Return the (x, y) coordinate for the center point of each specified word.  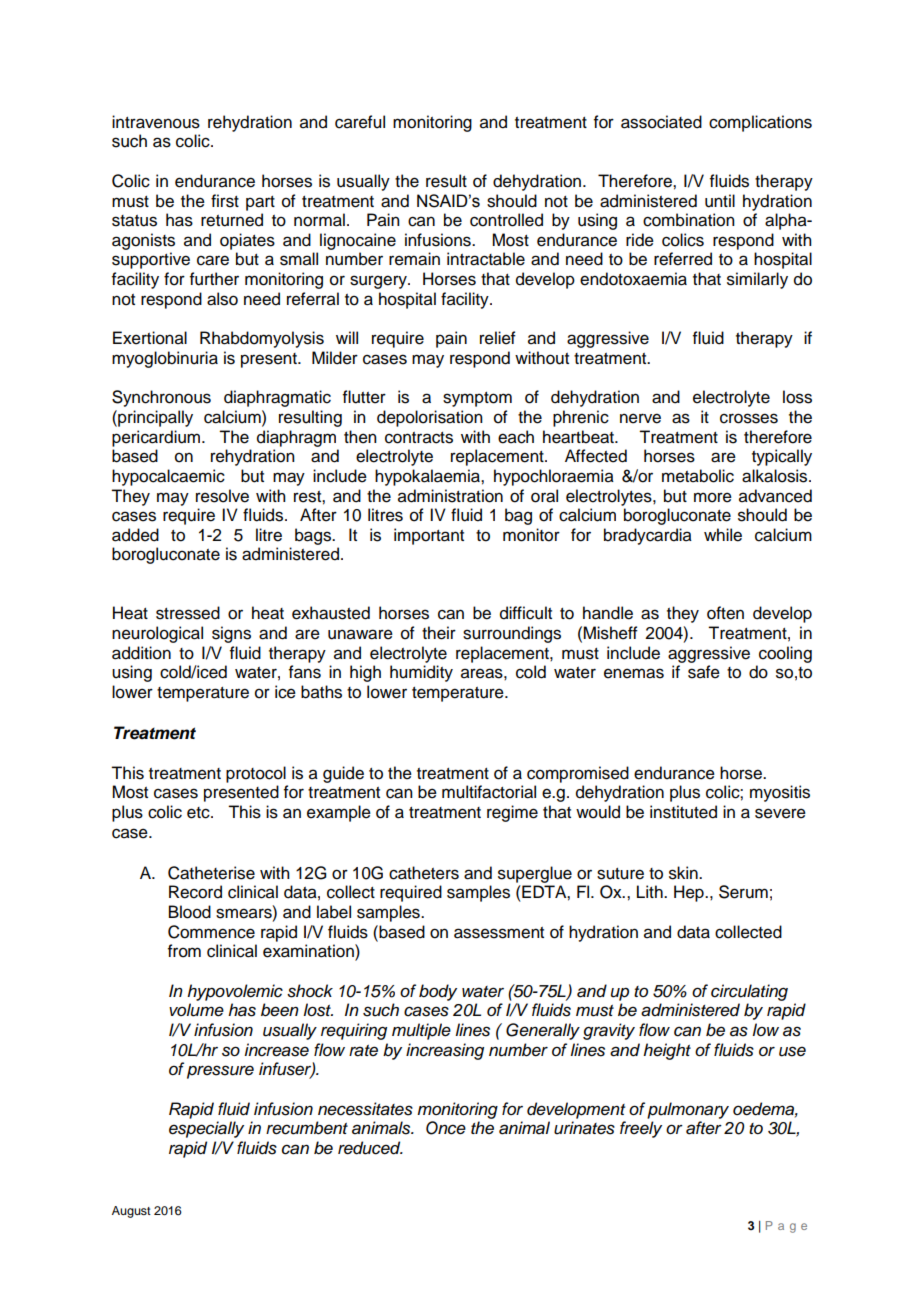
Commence (211, 932)
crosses (749, 418)
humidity (421, 673)
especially (206, 1129)
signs (231, 634)
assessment (499, 933)
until (720, 201)
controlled (506, 220)
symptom (477, 399)
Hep (690, 893)
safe (704, 672)
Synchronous (161, 398)
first (225, 201)
